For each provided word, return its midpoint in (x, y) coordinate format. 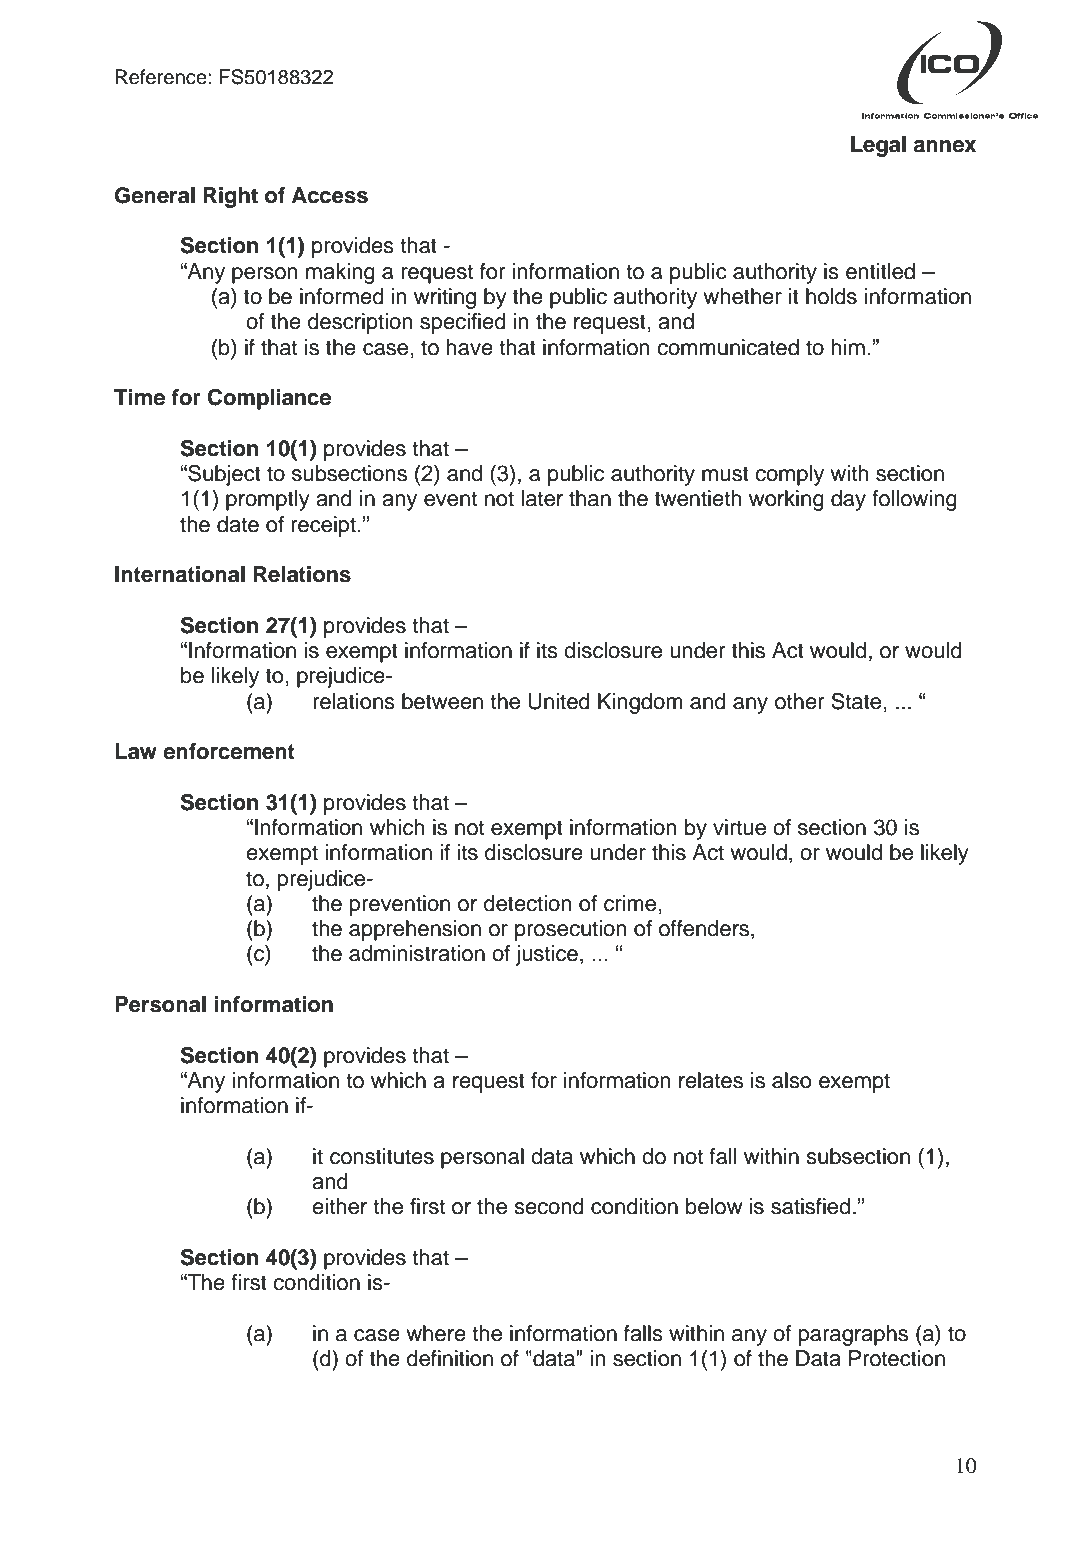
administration (417, 953)
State (856, 701)
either (339, 1206)
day (848, 500)
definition (450, 1358)
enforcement (229, 751)
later (542, 498)
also (792, 1080)
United (559, 701)
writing (445, 298)
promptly (268, 500)
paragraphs (853, 1335)
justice (547, 955)
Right (230, 197)
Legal (878, 146)
